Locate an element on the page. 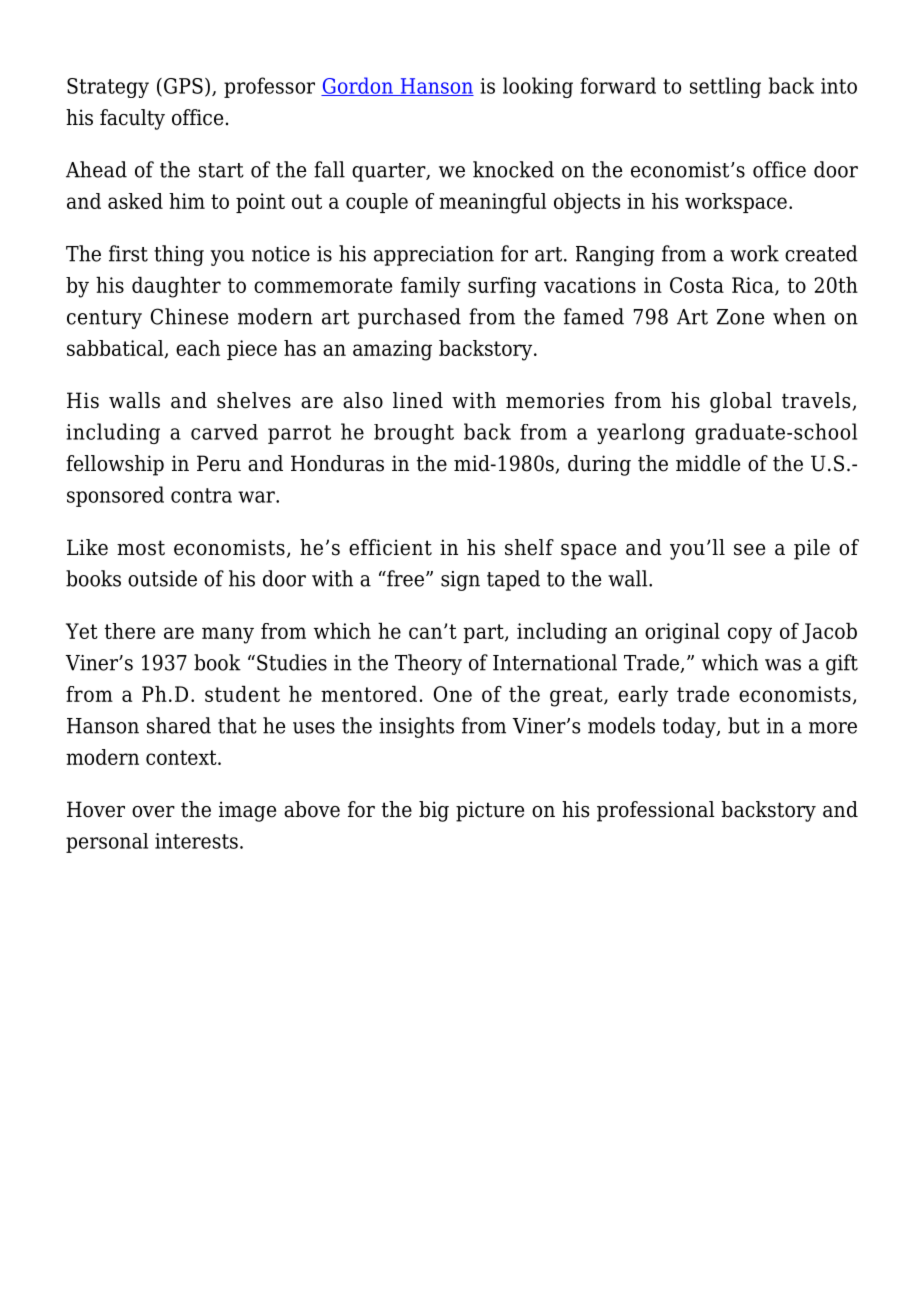 The width and height of the page is (924, 1308). Zone is located at coordinates (740, 317).
